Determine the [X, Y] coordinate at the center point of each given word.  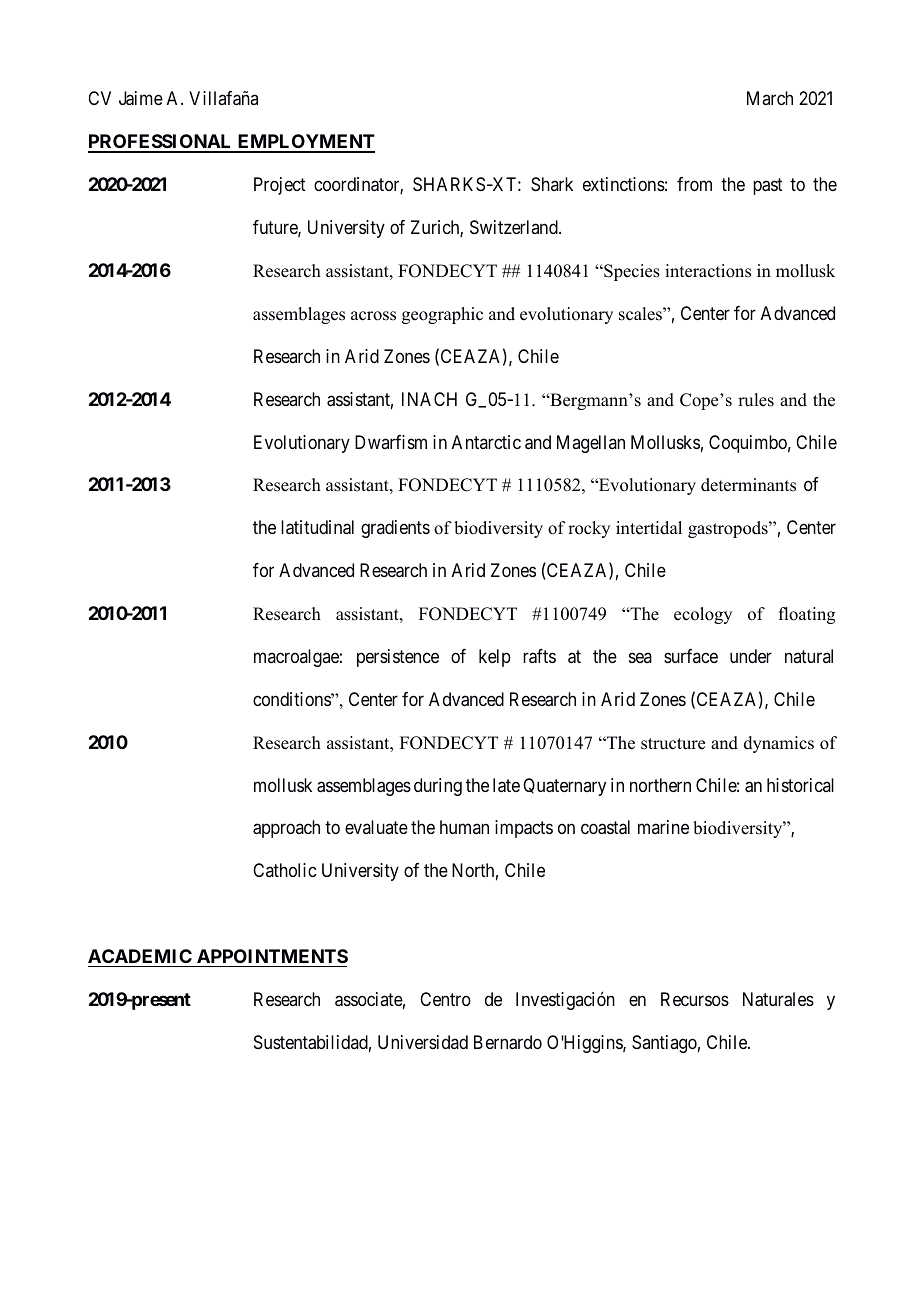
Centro [445, 999]
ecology [703, 615]
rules [756, 400]
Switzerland [515, 227]
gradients [395, 529]
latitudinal [317, 527]
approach [286, 829]
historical [800, 785]
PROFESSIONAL [161, 143]
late [506, 785]
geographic [442, 315]
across [373, 316]
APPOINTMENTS [272, 956]
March [770, 98]
